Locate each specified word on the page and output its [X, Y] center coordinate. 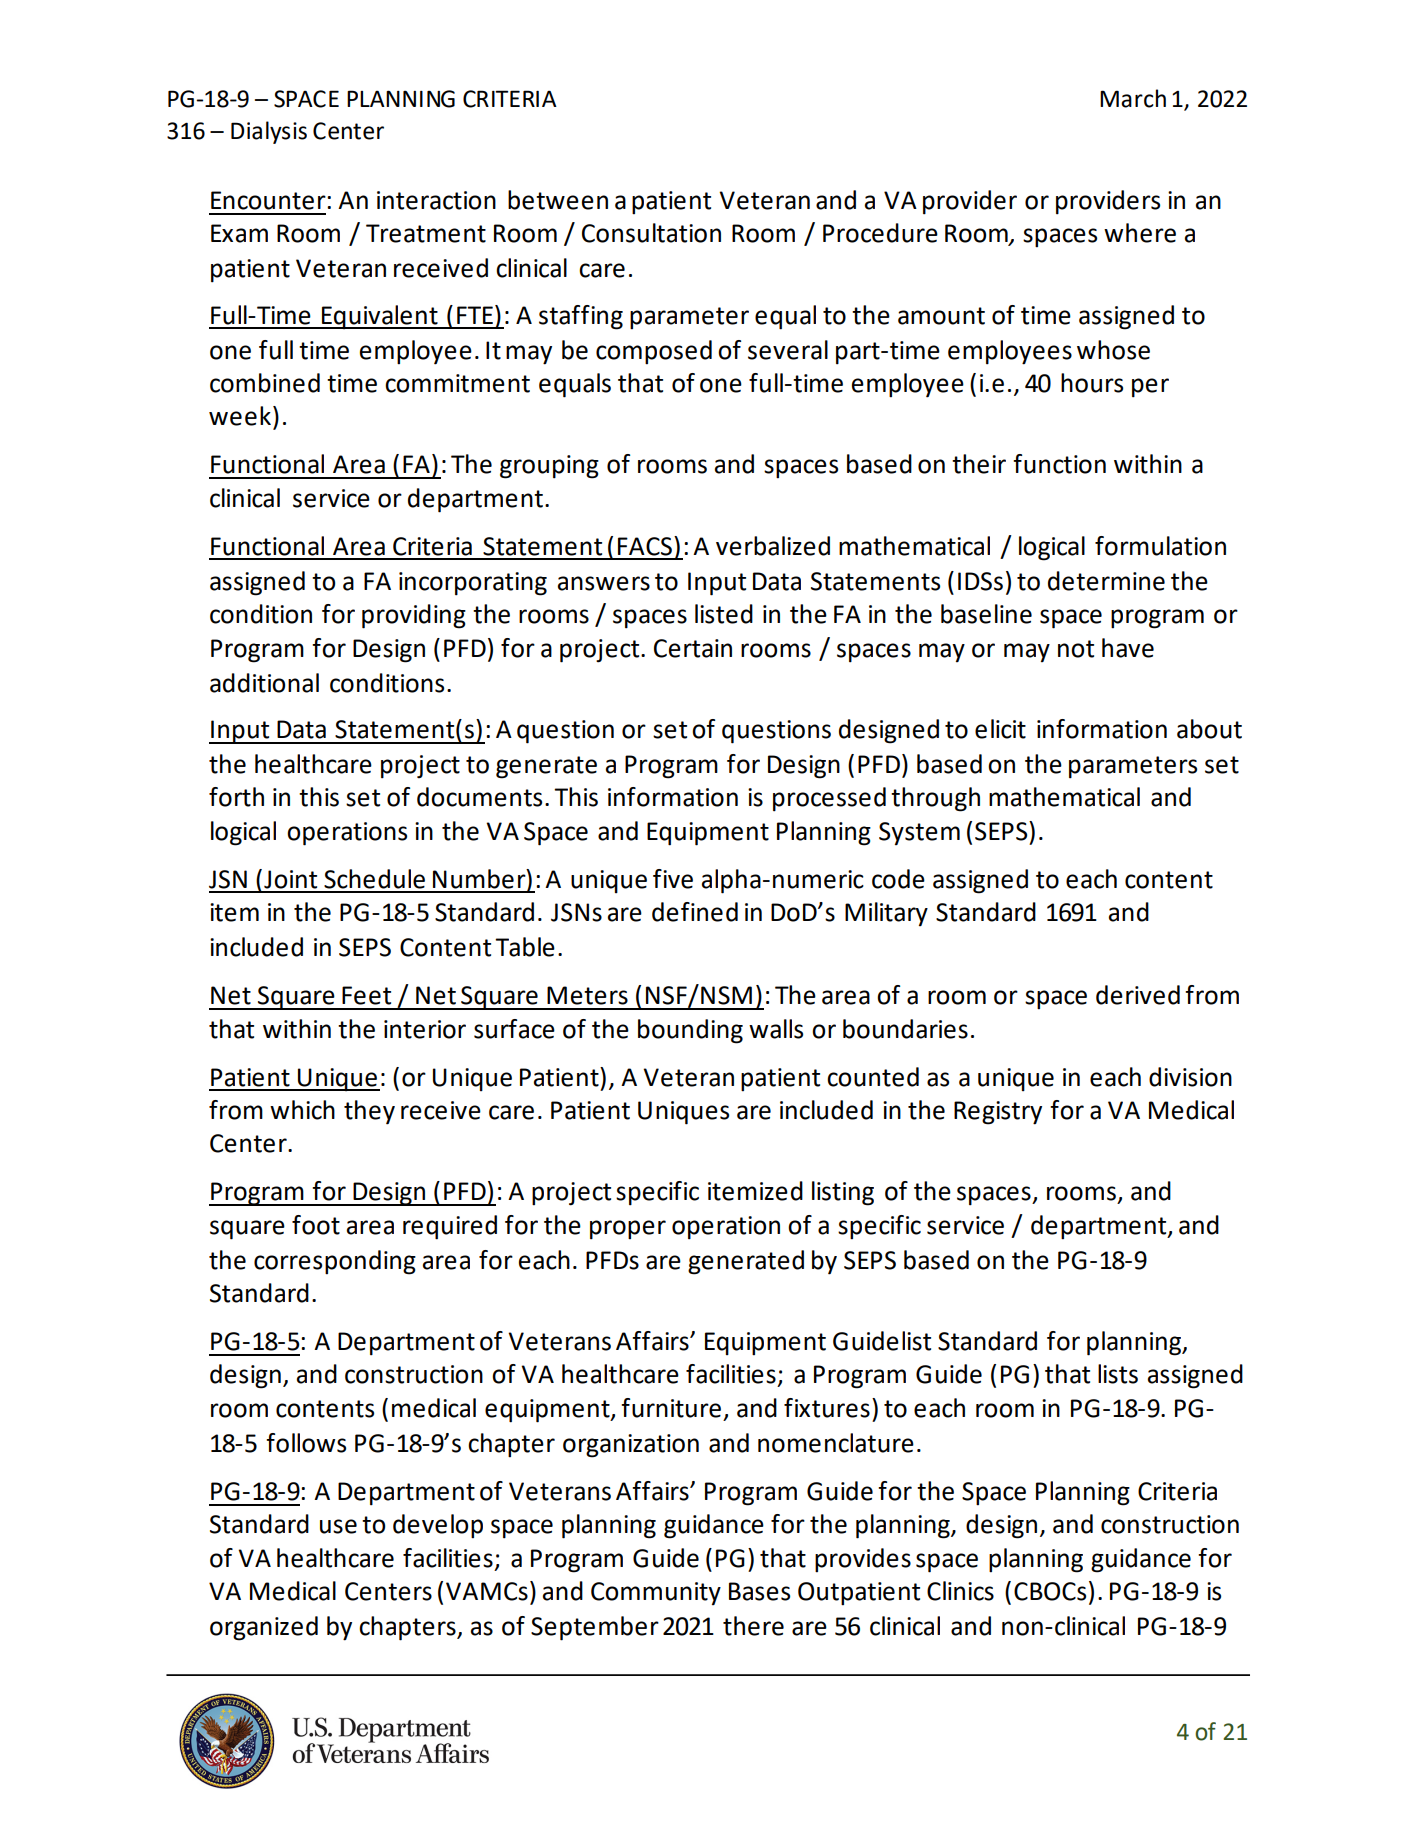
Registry [998, 1113]
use [338, 1526]
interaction [436, 200]
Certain [693, 648]
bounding [690, 1031]
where [1140, 233]
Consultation [651, 233]
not [1076, 649]
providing [414, 616]
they [369, 1112]
